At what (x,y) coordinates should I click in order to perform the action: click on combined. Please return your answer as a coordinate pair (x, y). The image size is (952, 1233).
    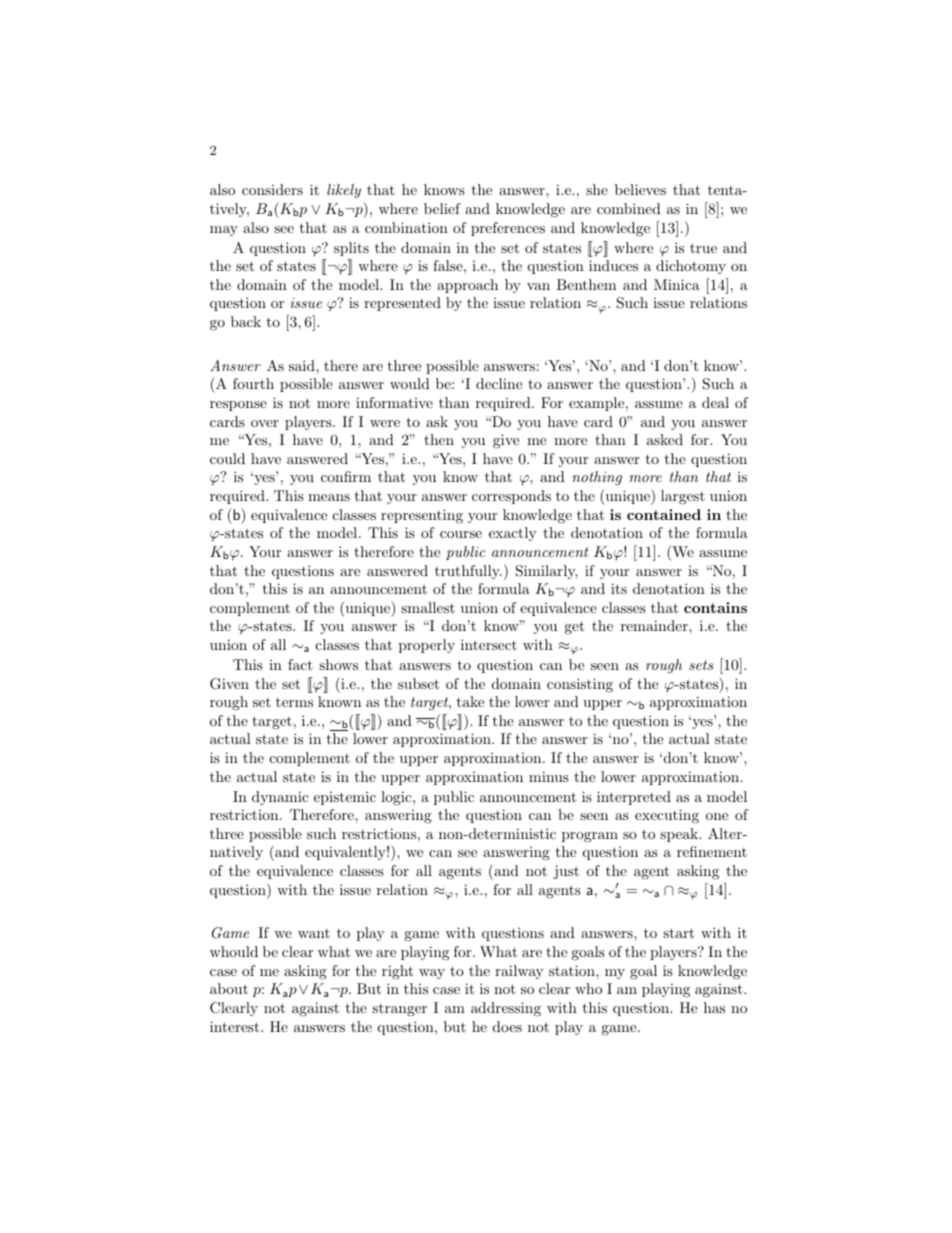
    Looking at the image, I should click on (629, 208).
